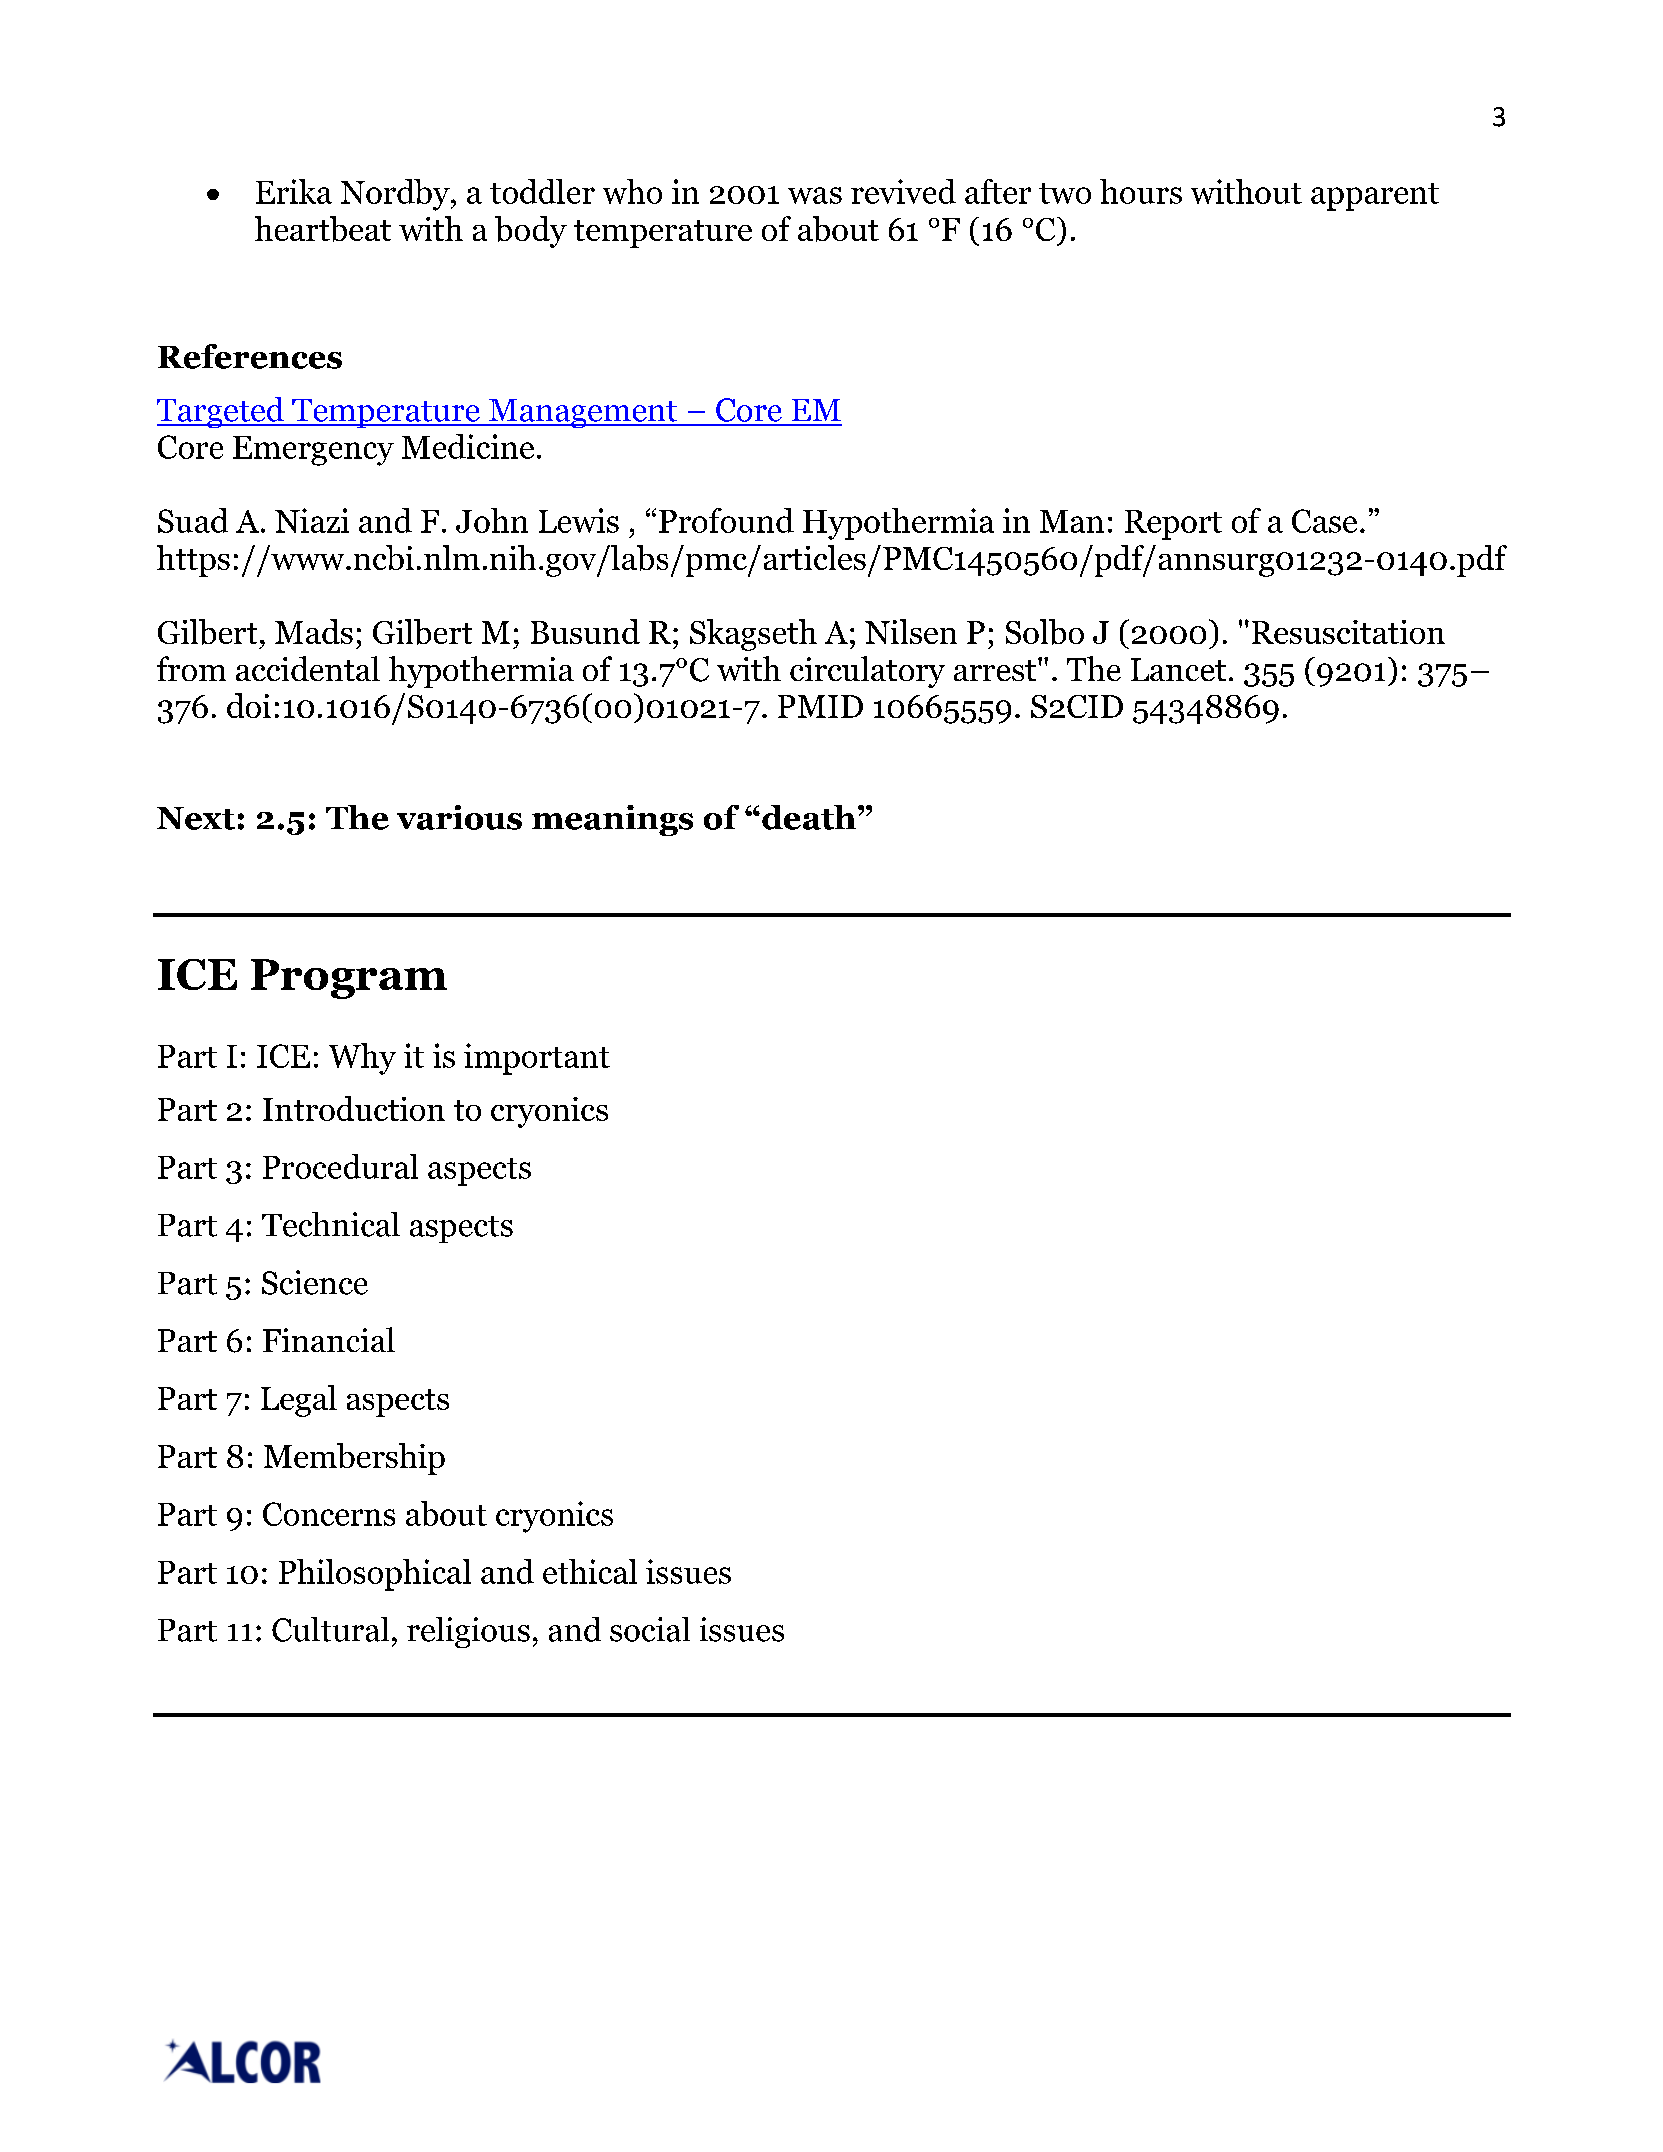  Describe the element at coordinates (590, 1571) in the screenshot. I see `ethical` at that location.
